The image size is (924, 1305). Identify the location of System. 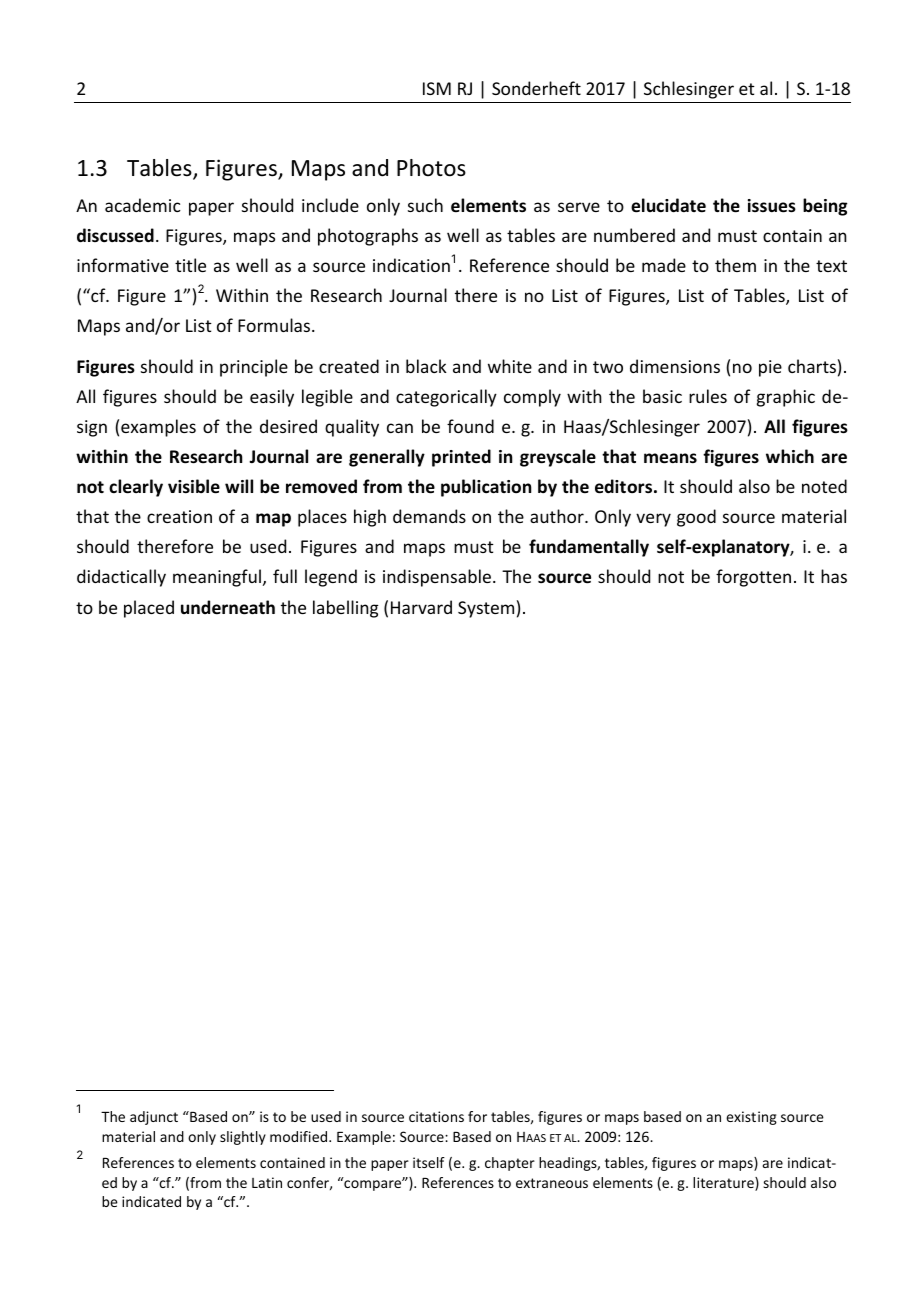
(486, 609).
